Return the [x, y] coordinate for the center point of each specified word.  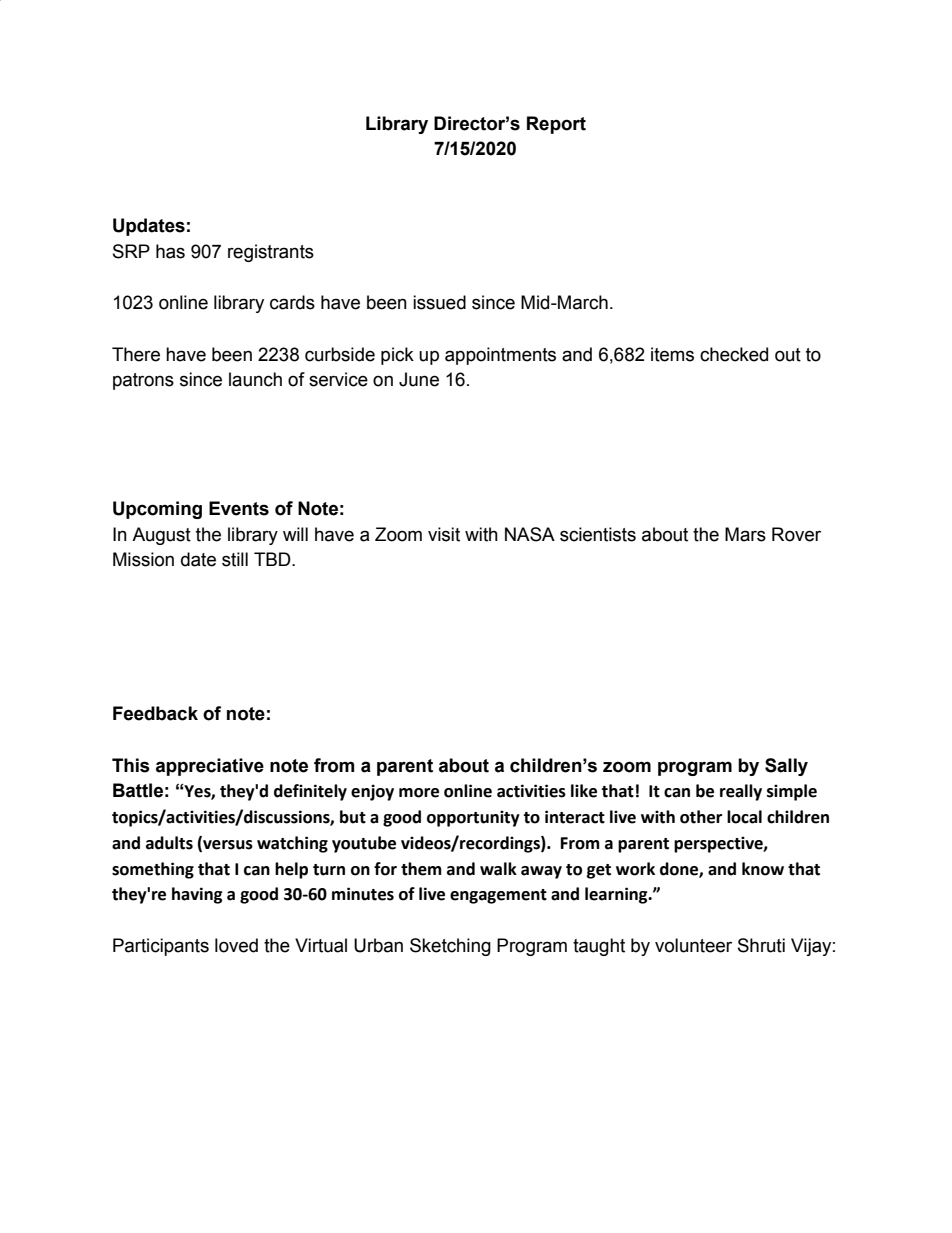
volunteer [693, 945]
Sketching [450, 947]
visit [444, 534]
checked [734, 354]
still [235, 559]
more [419, 793]
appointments [500, 356]
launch [255, 379]
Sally [786, 767]
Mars [745, 534]
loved [236, 945]
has [170, 251]
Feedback [155, 713]
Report [556, 125]
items [672, 354]
